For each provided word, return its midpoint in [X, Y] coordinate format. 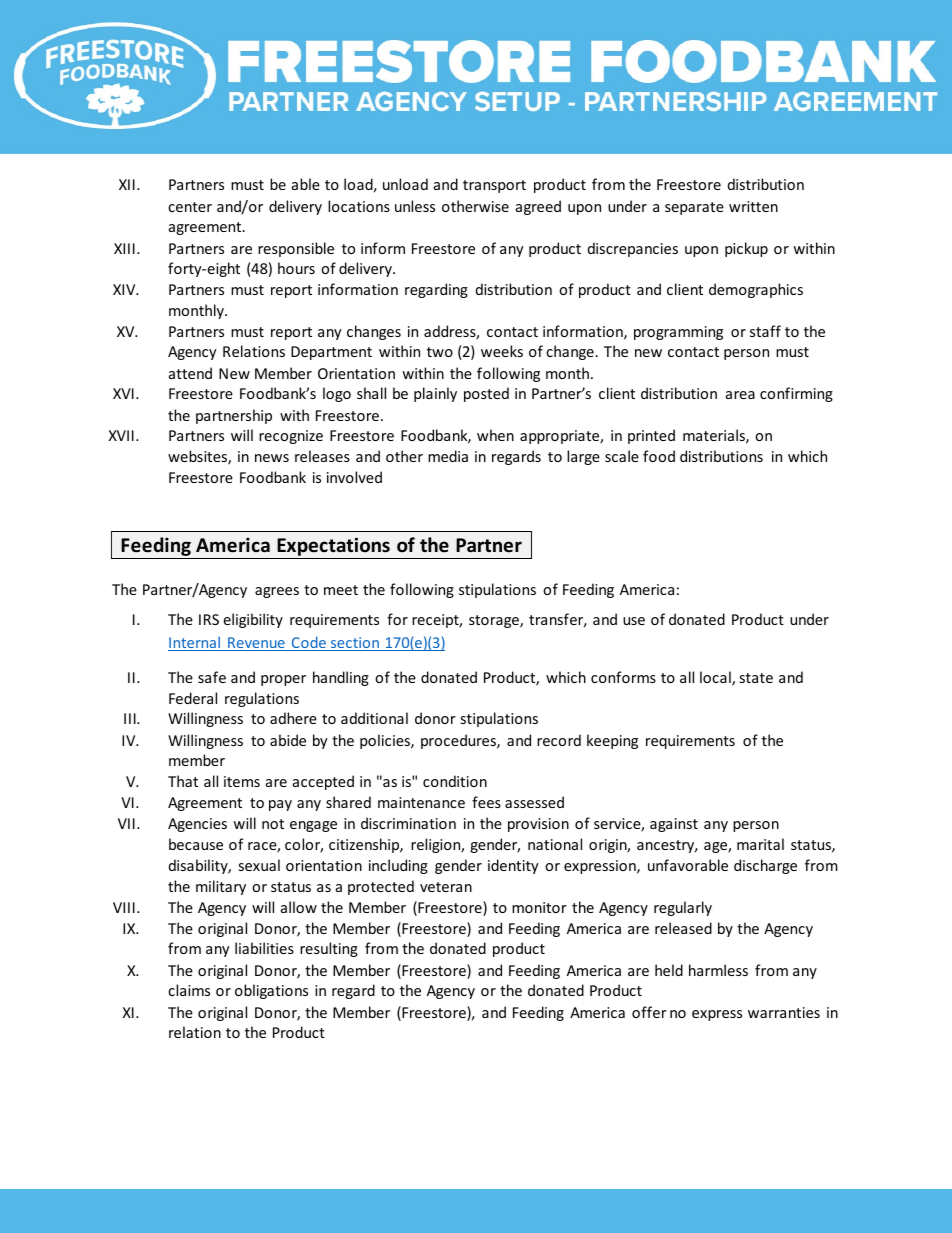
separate [694, 208]
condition [455, 781]
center [190, 207]
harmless [718, 970]
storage [495, 621]
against [674, 825]
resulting [329, 949]
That [183, 781]
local [716, 678]
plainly [435, 394]
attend [190, 373]
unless [415, 206]
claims [189, 990]
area [740, 395]
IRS [209, 619]
